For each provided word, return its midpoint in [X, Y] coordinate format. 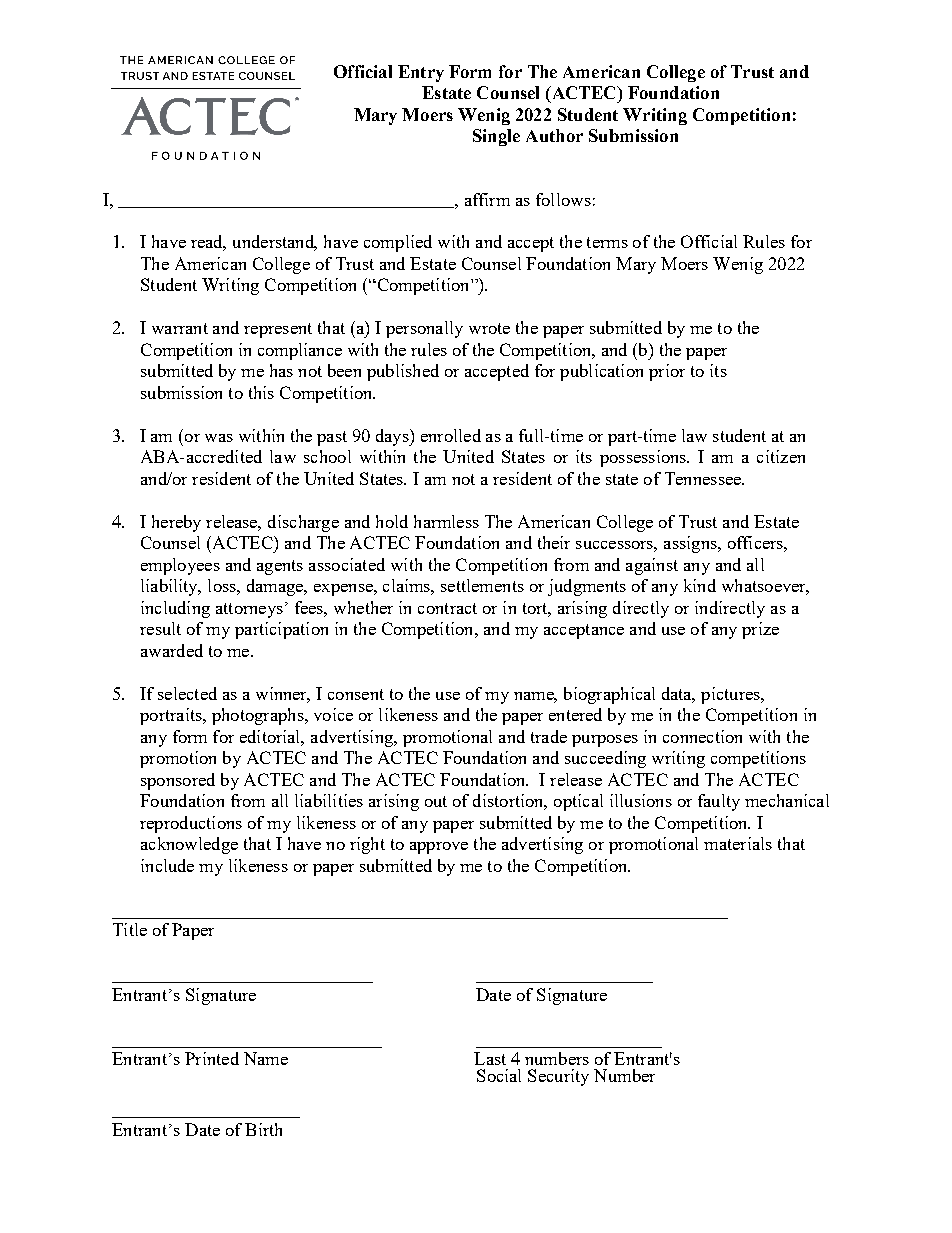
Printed [212, 1058]
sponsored [178, 781]
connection [702, 736]
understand [275, 243]
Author [554, 135]
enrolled [451, 435]
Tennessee [704, 478]
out [436, 801]
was [219, 438]
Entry [421, 73]
